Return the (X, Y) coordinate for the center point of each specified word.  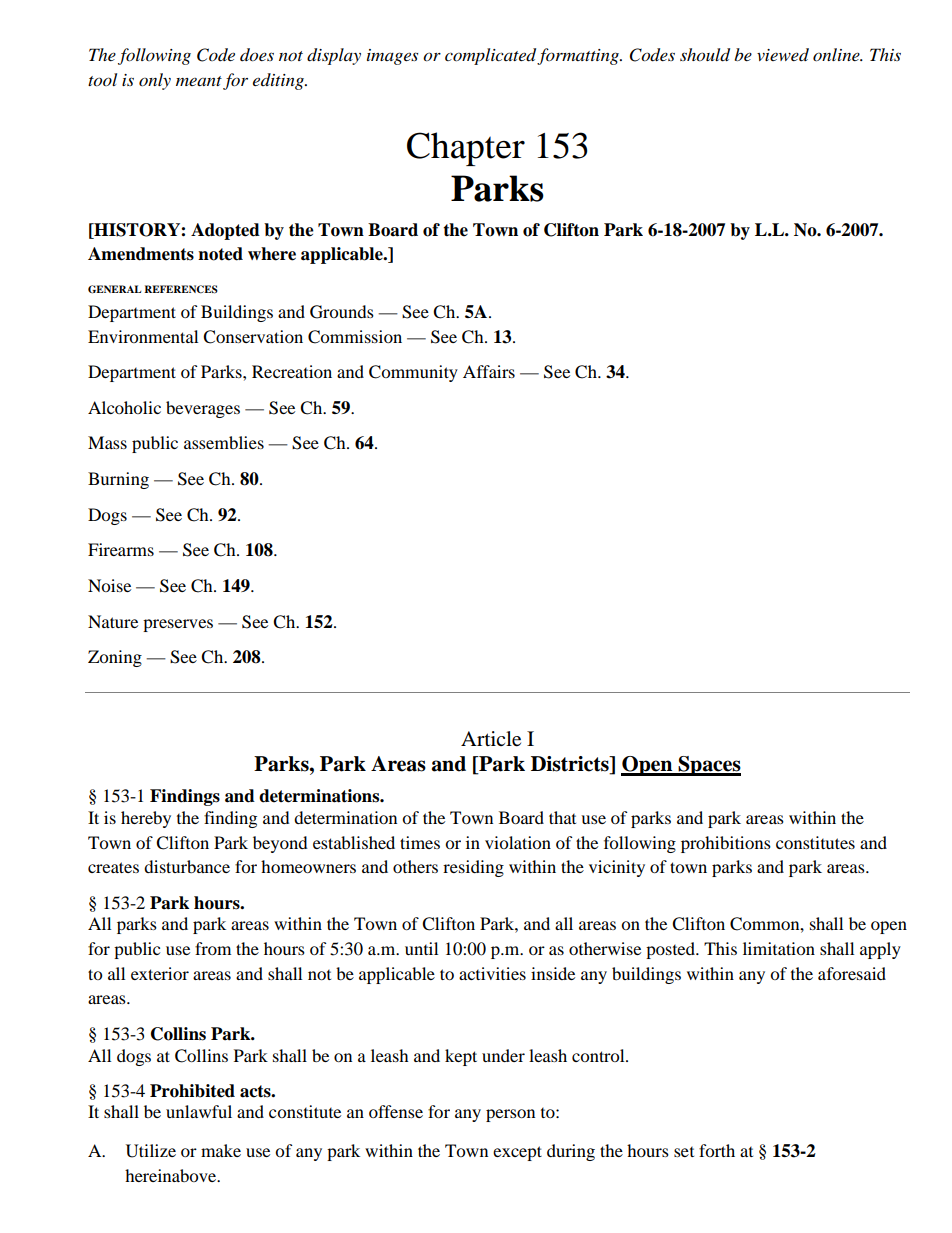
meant (199, 81)
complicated (492, 56)
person (510, 1115)
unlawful (199, 1111)
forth (717, 1150)
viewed (783, 55)
